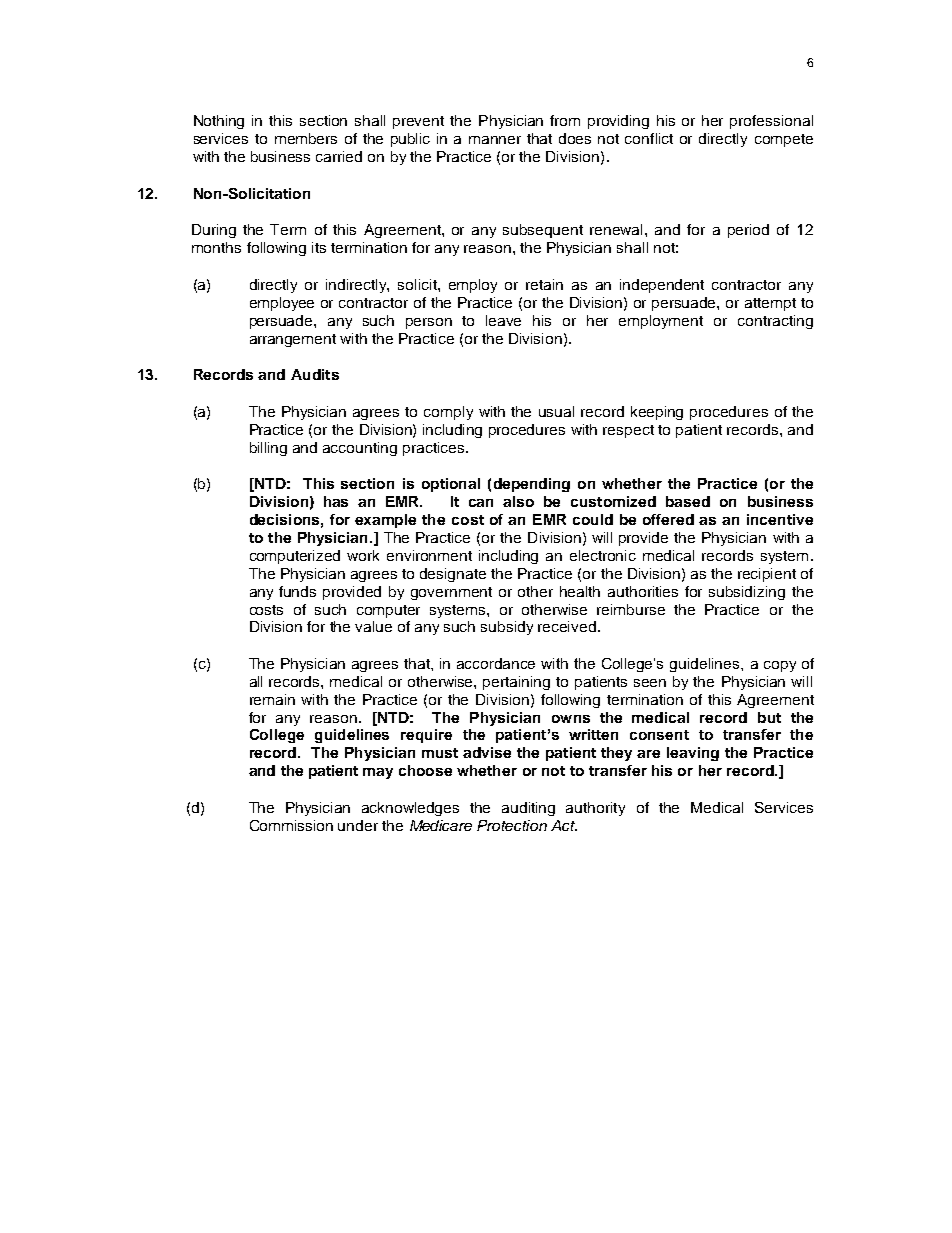 This screenshot has width=952, height=1233. What do you see at coordinates (268, 449) in the screenshot?
I see `billing` at bounding box center [268, 449].
